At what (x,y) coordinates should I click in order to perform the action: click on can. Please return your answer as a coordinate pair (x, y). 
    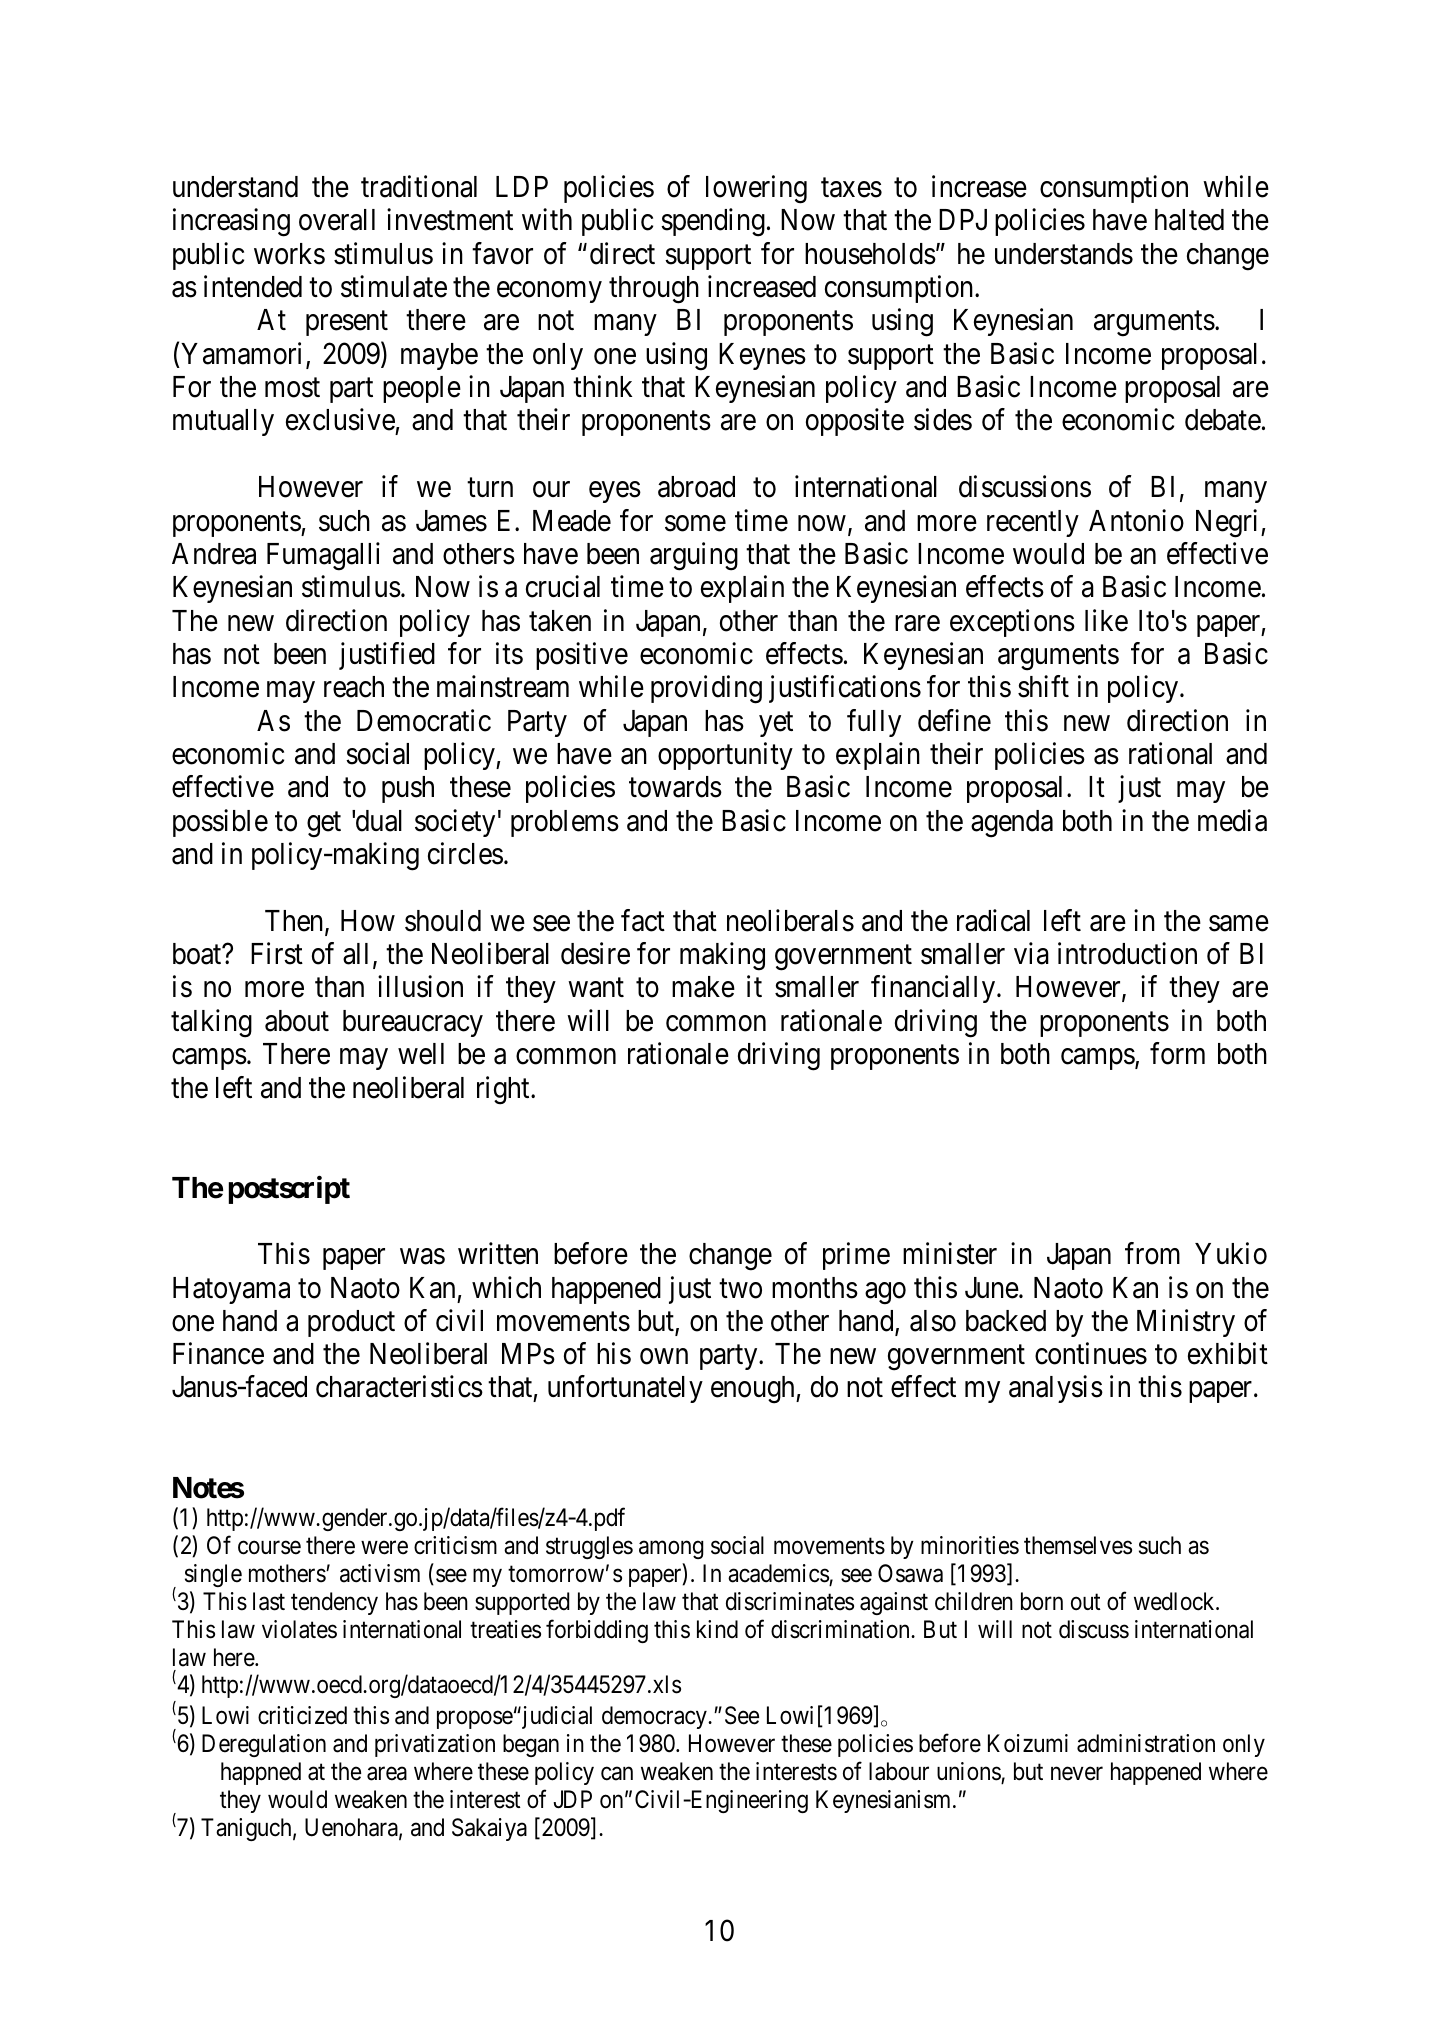
    Looking at the image, I should click on (617, 1774).
